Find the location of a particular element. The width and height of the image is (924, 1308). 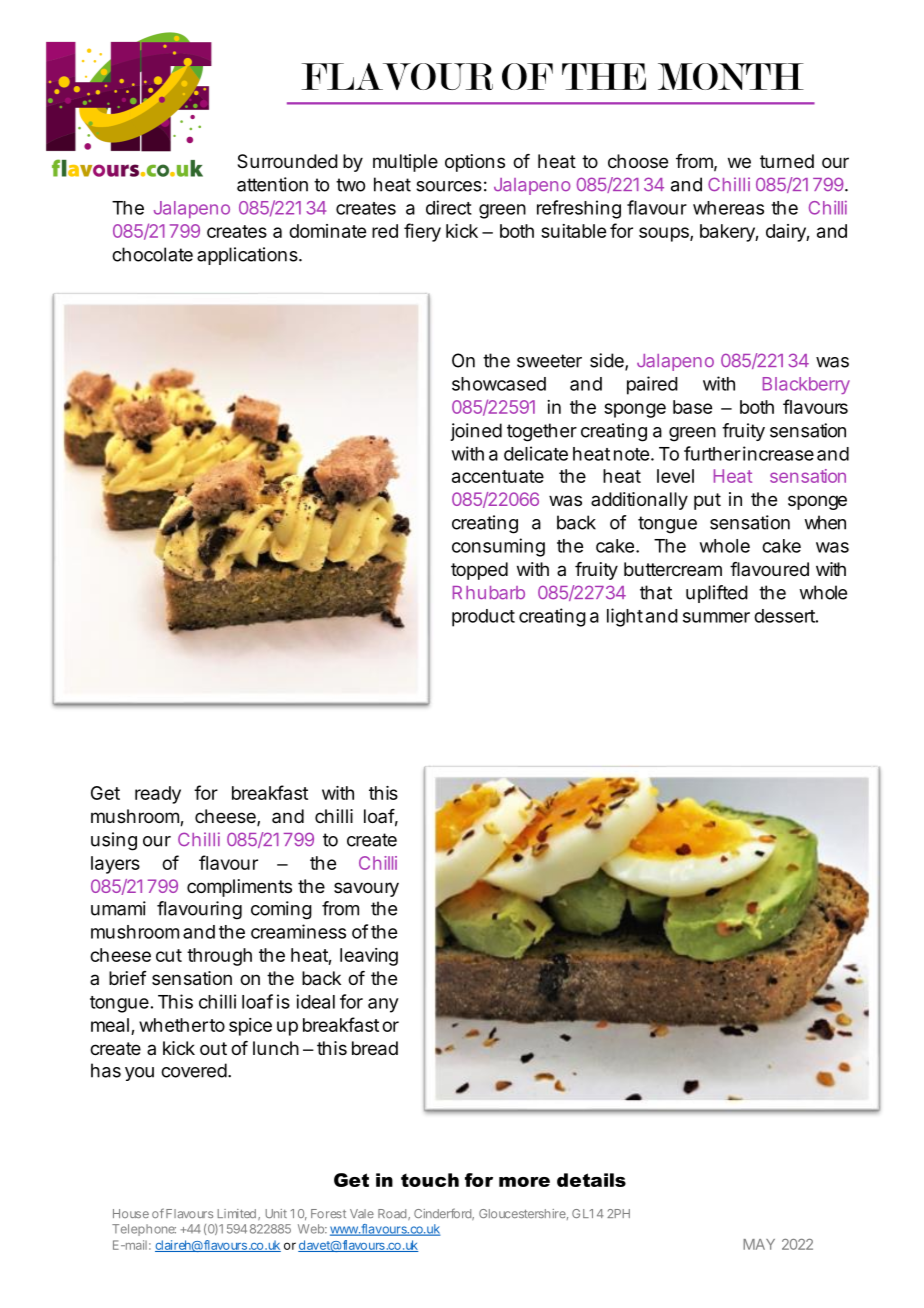

options is located at coordinates (475, 163).
